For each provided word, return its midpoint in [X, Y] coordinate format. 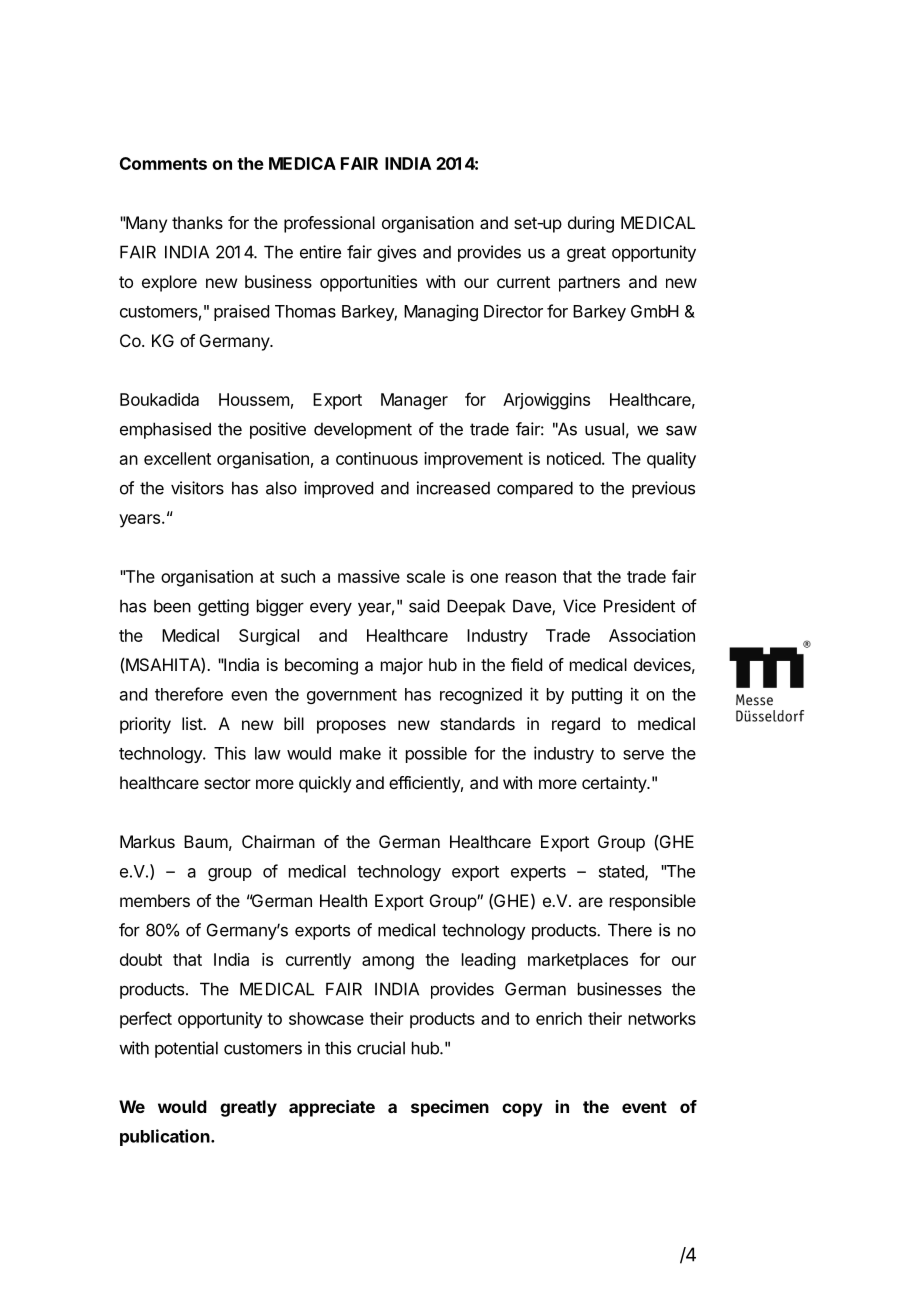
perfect [146, 1020]
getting [223, 607]
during [591, 224]
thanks [197, 222]
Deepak [476, 607]
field [526, 664]
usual [604, 429]
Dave [533, 607]
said [424, 606]
